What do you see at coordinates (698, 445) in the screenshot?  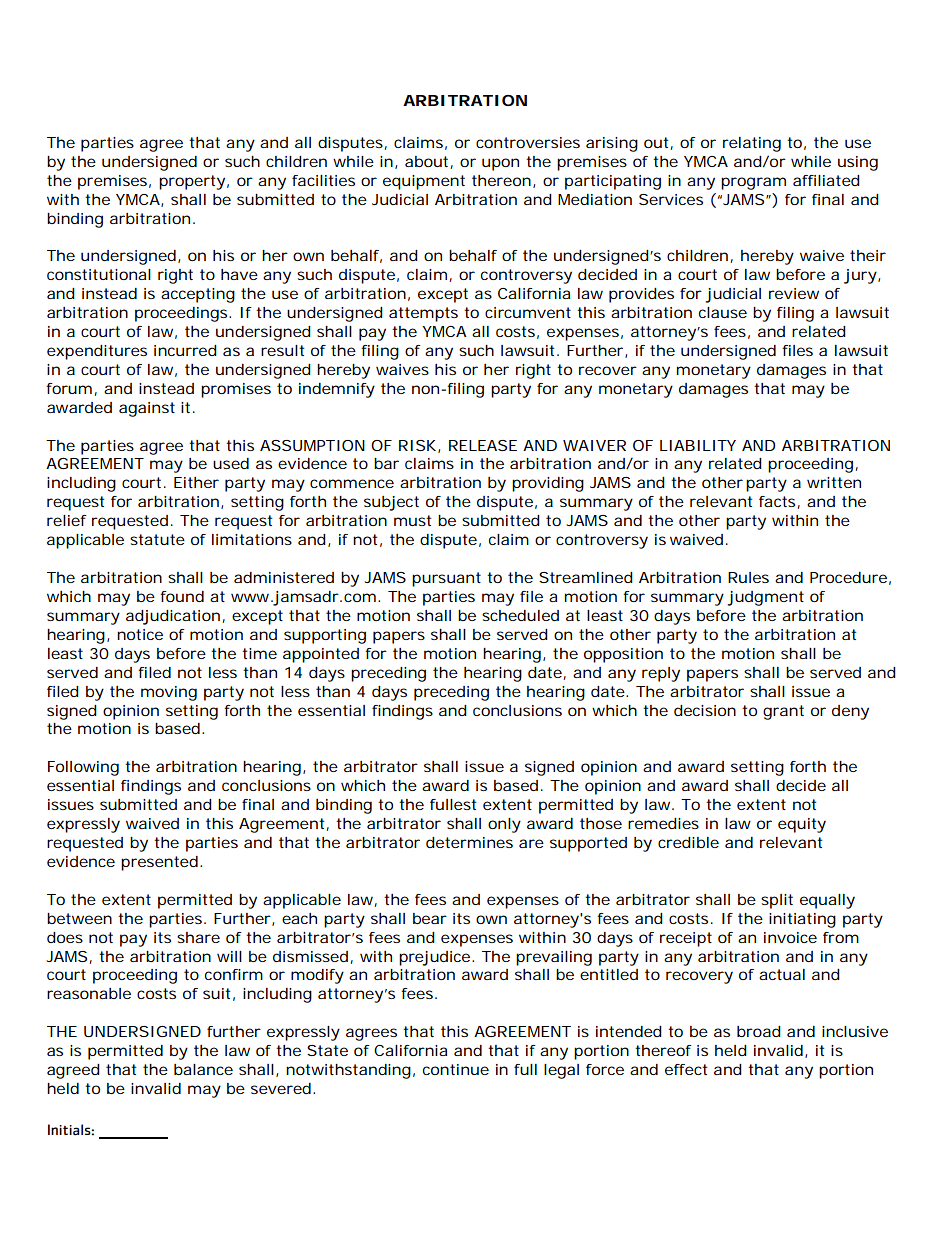 I see `LIABILITY` at bounding box center [698, 445].
